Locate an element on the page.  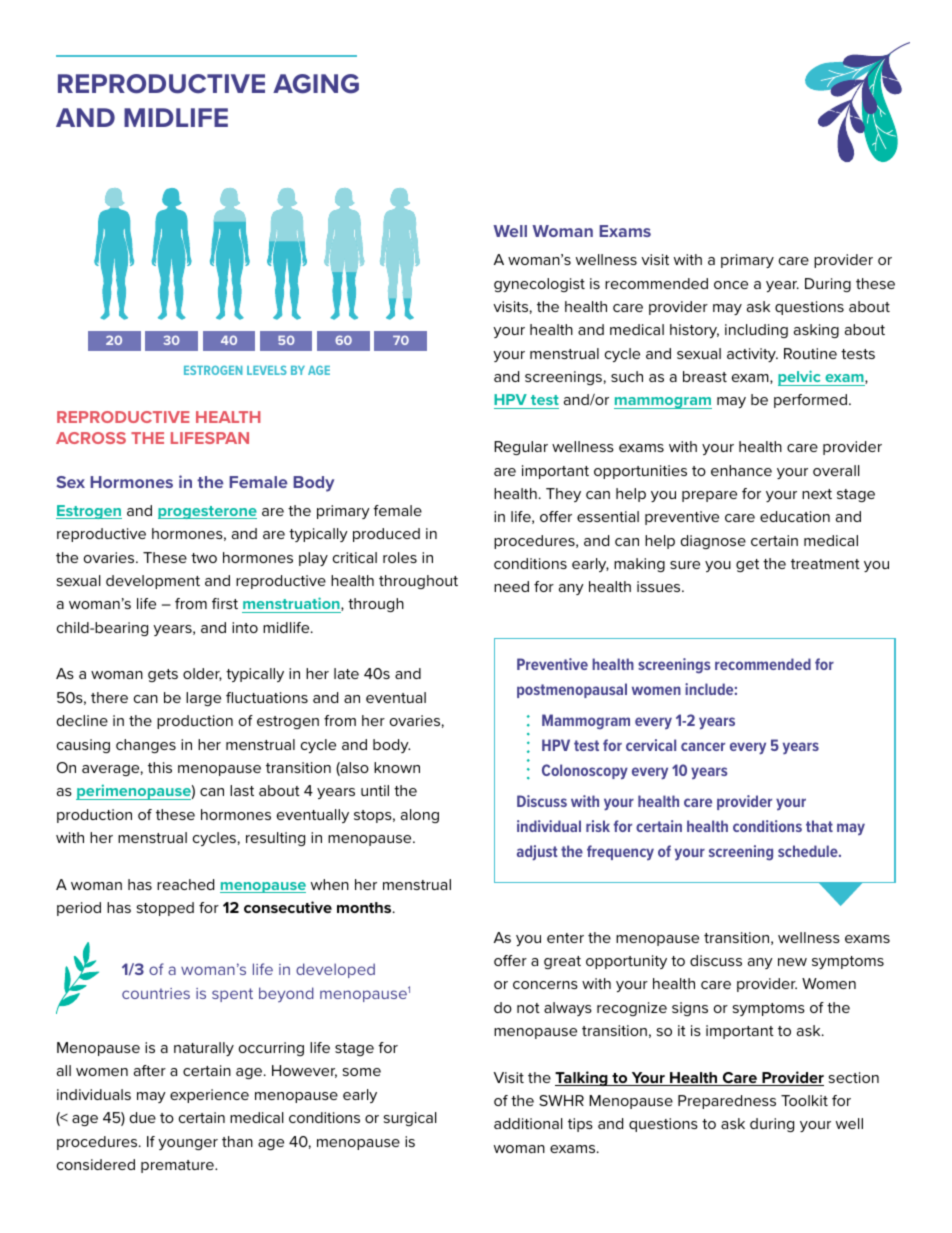
younger is located at coordinates (188, 1144).
